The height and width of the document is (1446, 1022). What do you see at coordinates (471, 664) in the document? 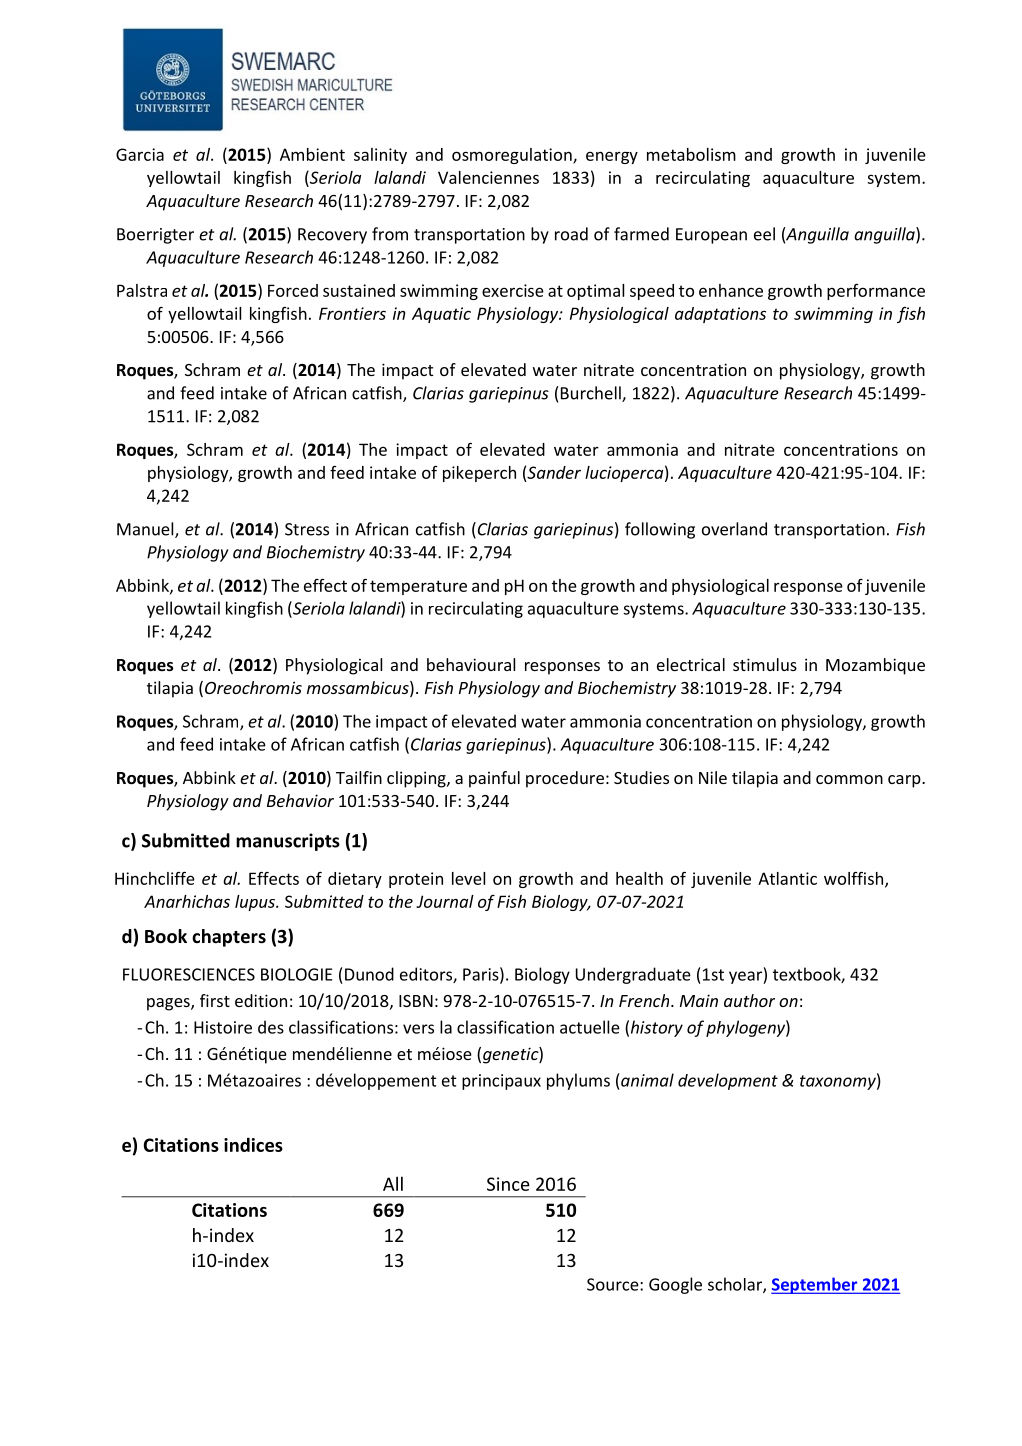
I see `behavioural` at bounding box center [471, 664].
